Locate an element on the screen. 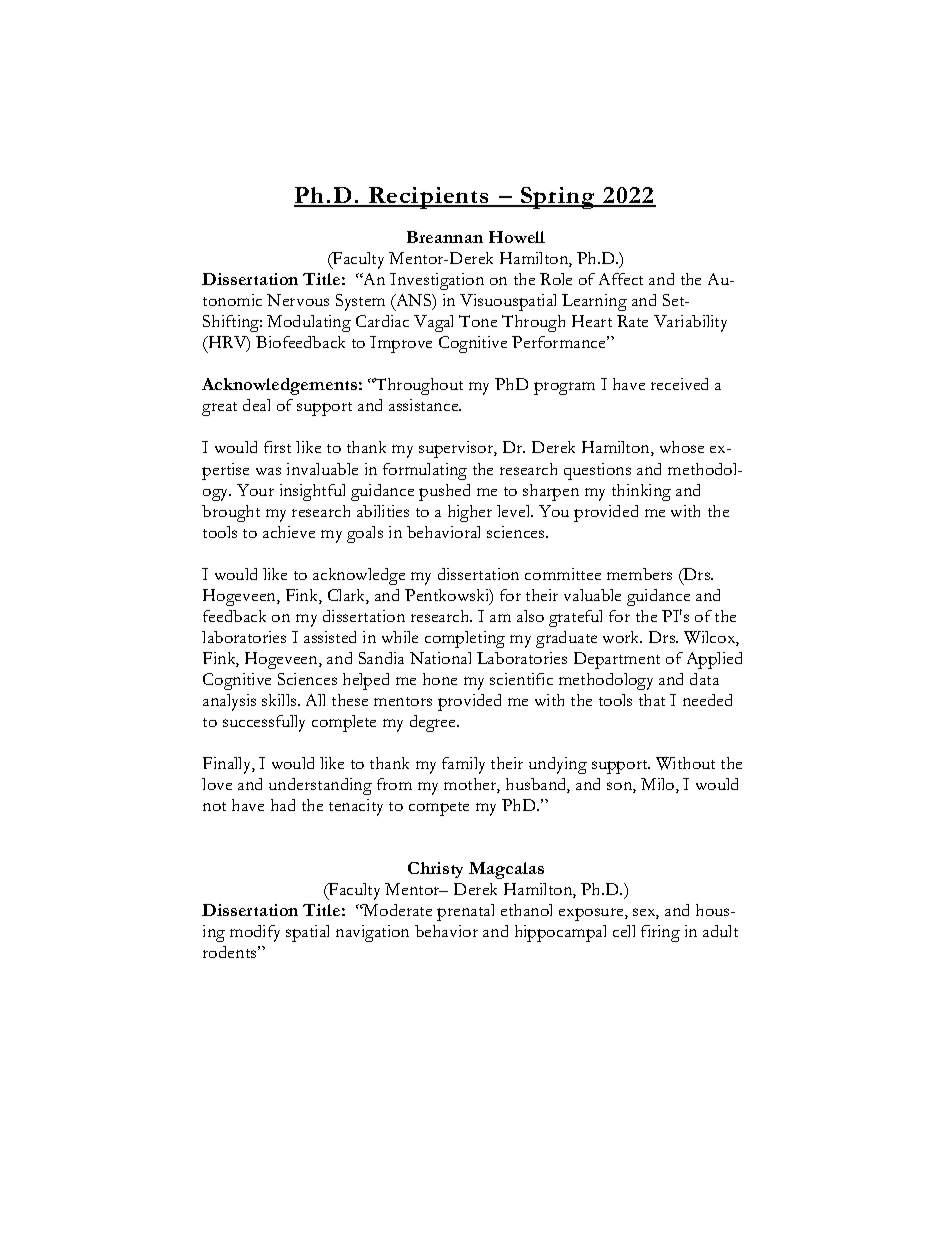  System is located at coordinates (360, 302).
